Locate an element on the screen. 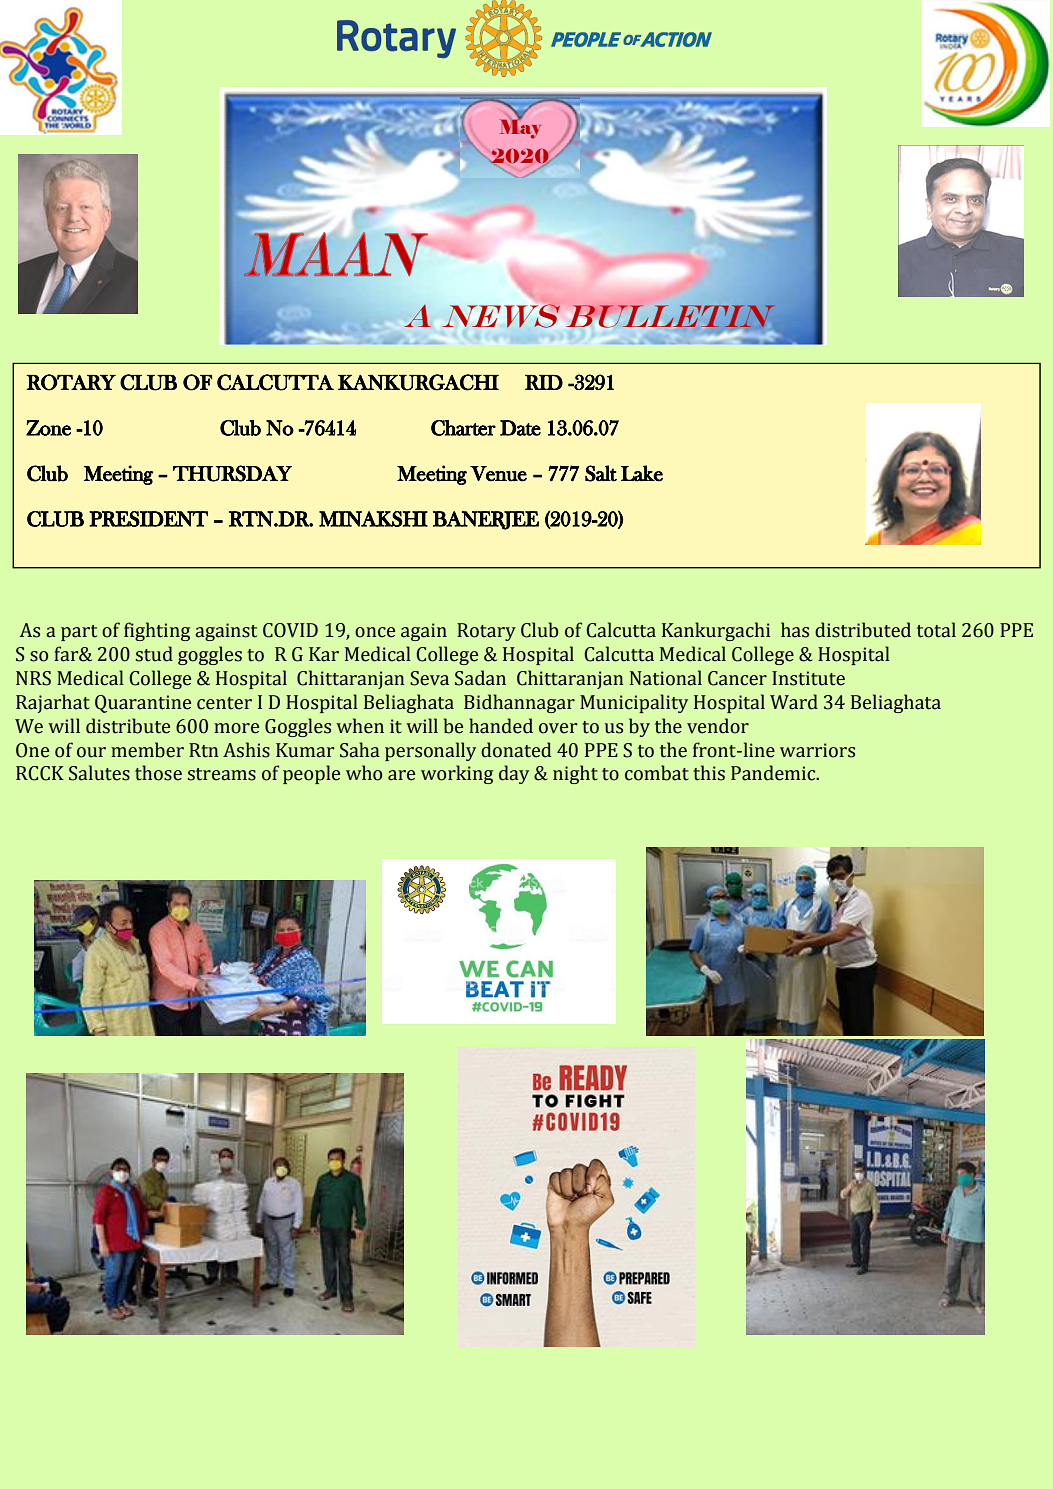 The image size is (1053, 1489). Date is located at coordinates (520, 428).
